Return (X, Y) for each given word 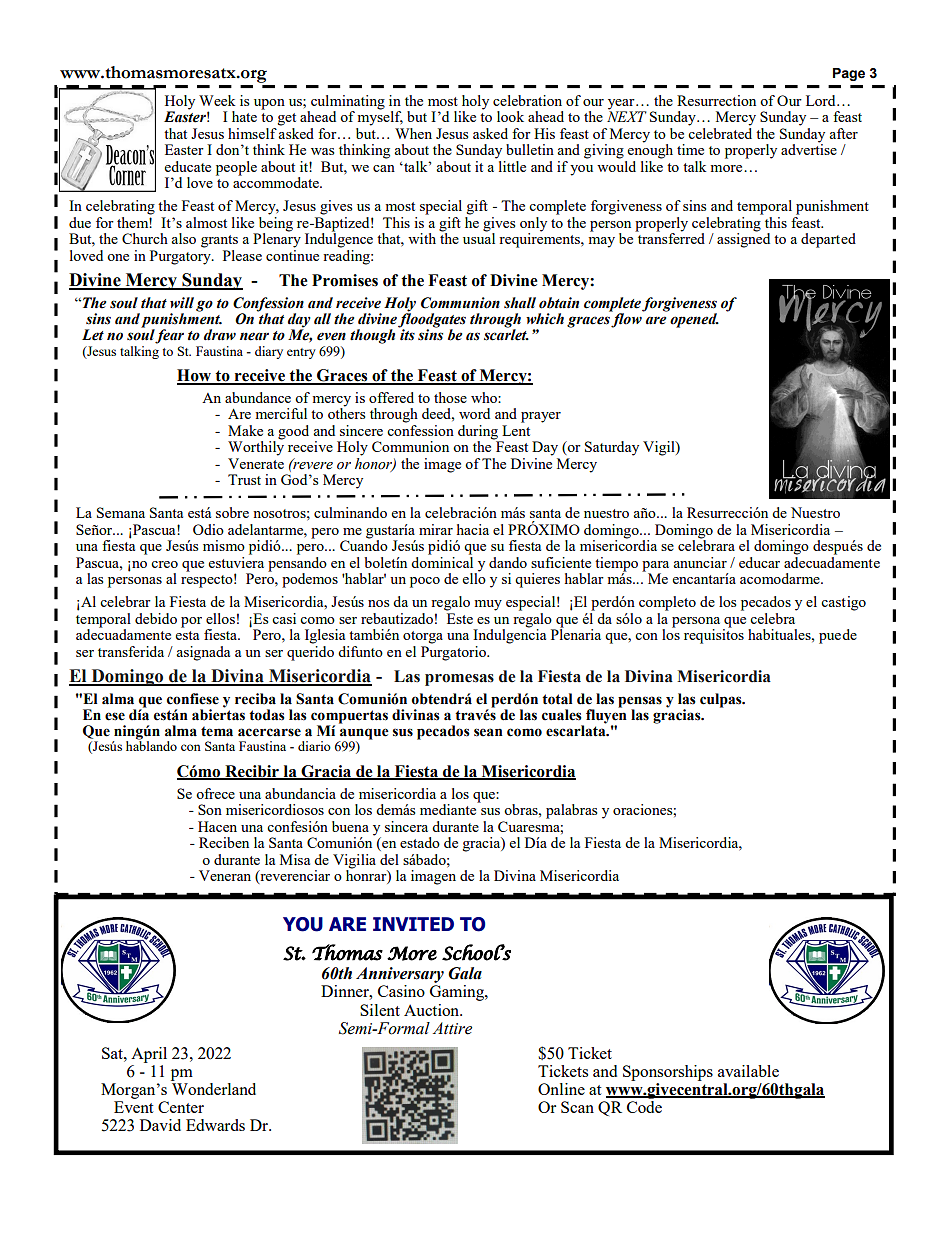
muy (488, 605)
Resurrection (716, 100)
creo (164, 564)
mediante (449, 808)
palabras (571, 811)
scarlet (506, 334)
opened (694, 320)
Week (217, 100)
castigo (843, 603)
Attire (452, 1028)
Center (181, 1107)
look (510, 116)
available (748, 1071)
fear (169, 336)
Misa (295, 859)
